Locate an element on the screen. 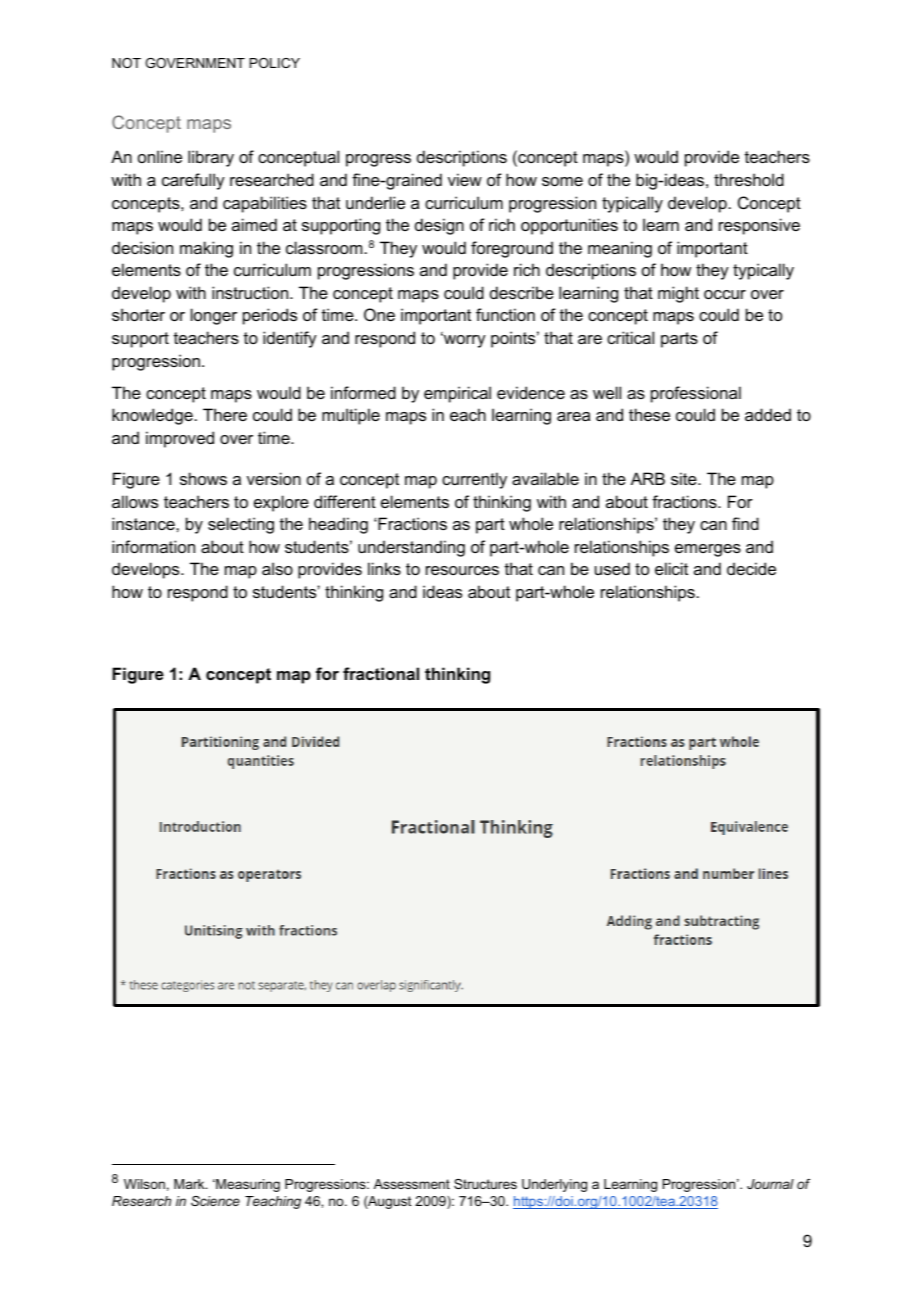  also is located at coordinates (277, 568).
